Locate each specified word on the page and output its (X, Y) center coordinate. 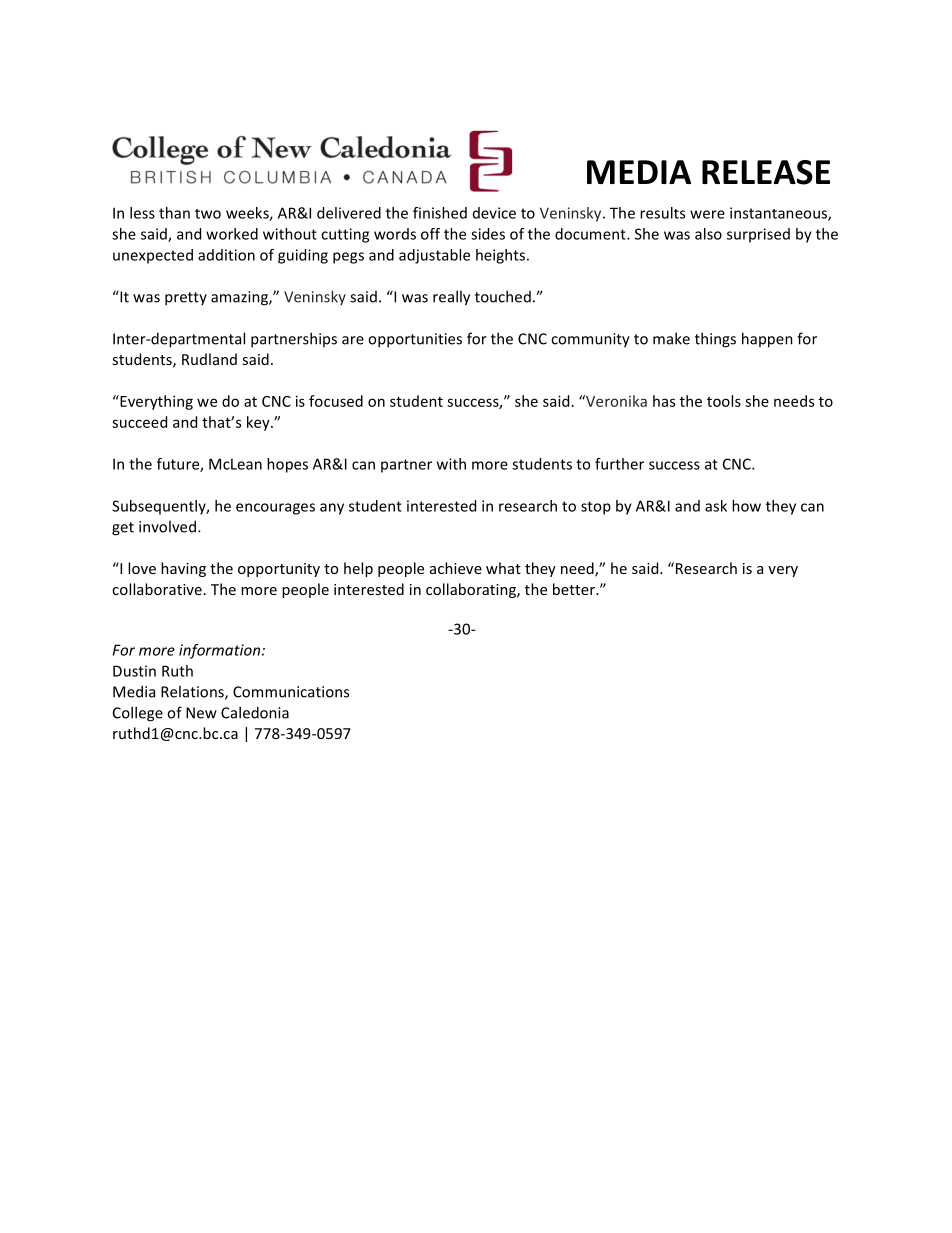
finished (440, 213)
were (707, 214)
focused (336, 401)
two (208, 214)
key (259, 423)
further (619, 464)
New (201, 713)
